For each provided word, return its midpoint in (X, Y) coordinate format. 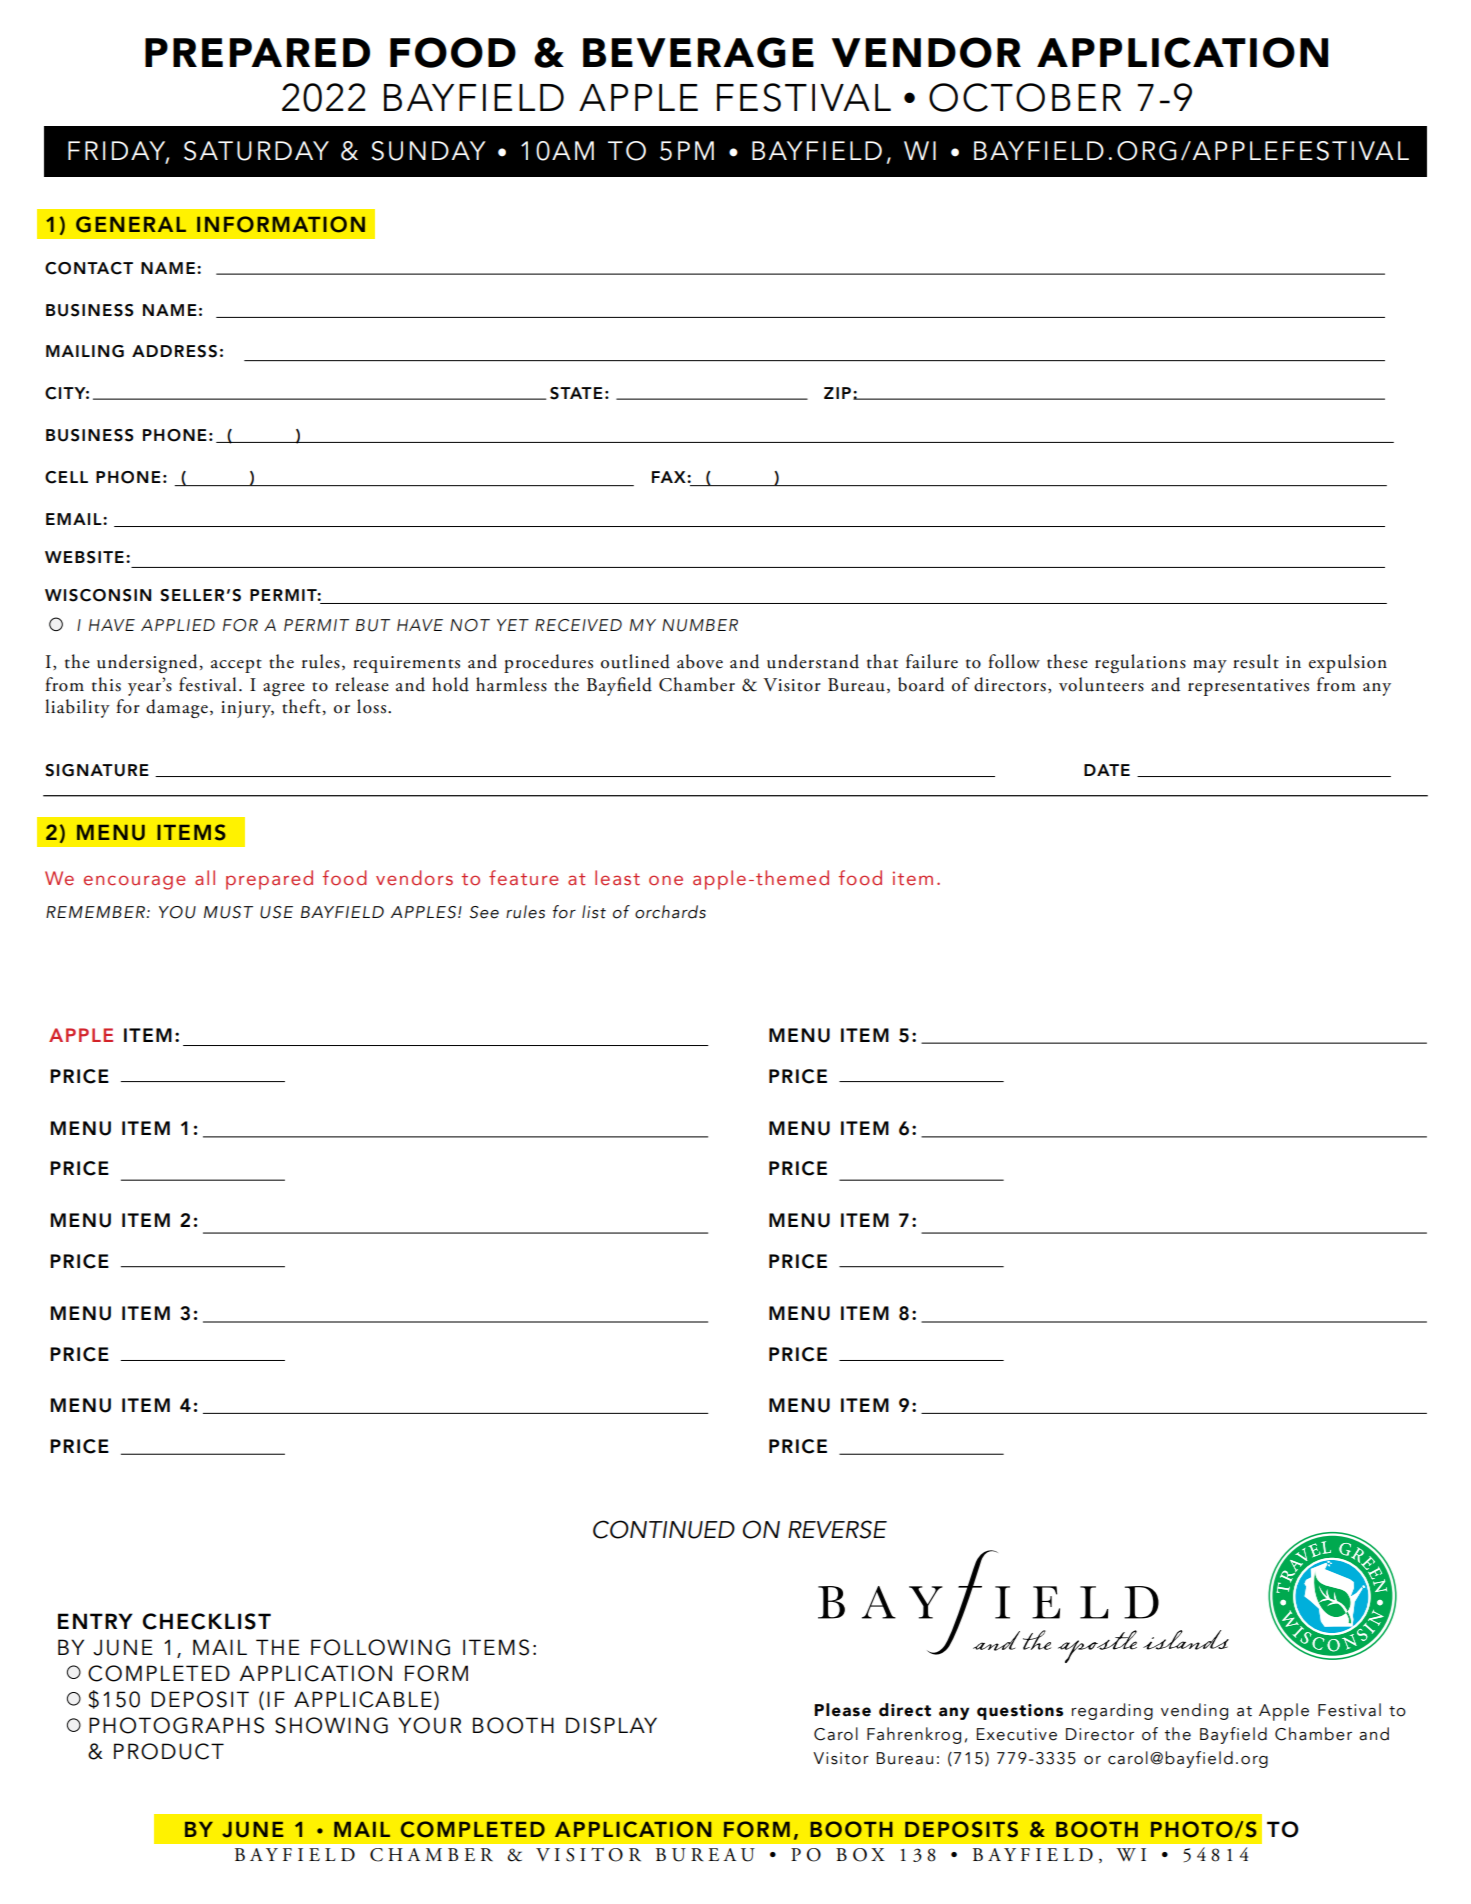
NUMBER (700, 625)
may (1210, 666)
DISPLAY (611, 1725)
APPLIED (178, 625)
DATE (1107, 770)
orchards (670, 912)
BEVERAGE (698, 52)
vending (1194, 1711)
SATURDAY (256, 151)
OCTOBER (1025, 97)
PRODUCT (169, 1751)
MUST (228, 912)
